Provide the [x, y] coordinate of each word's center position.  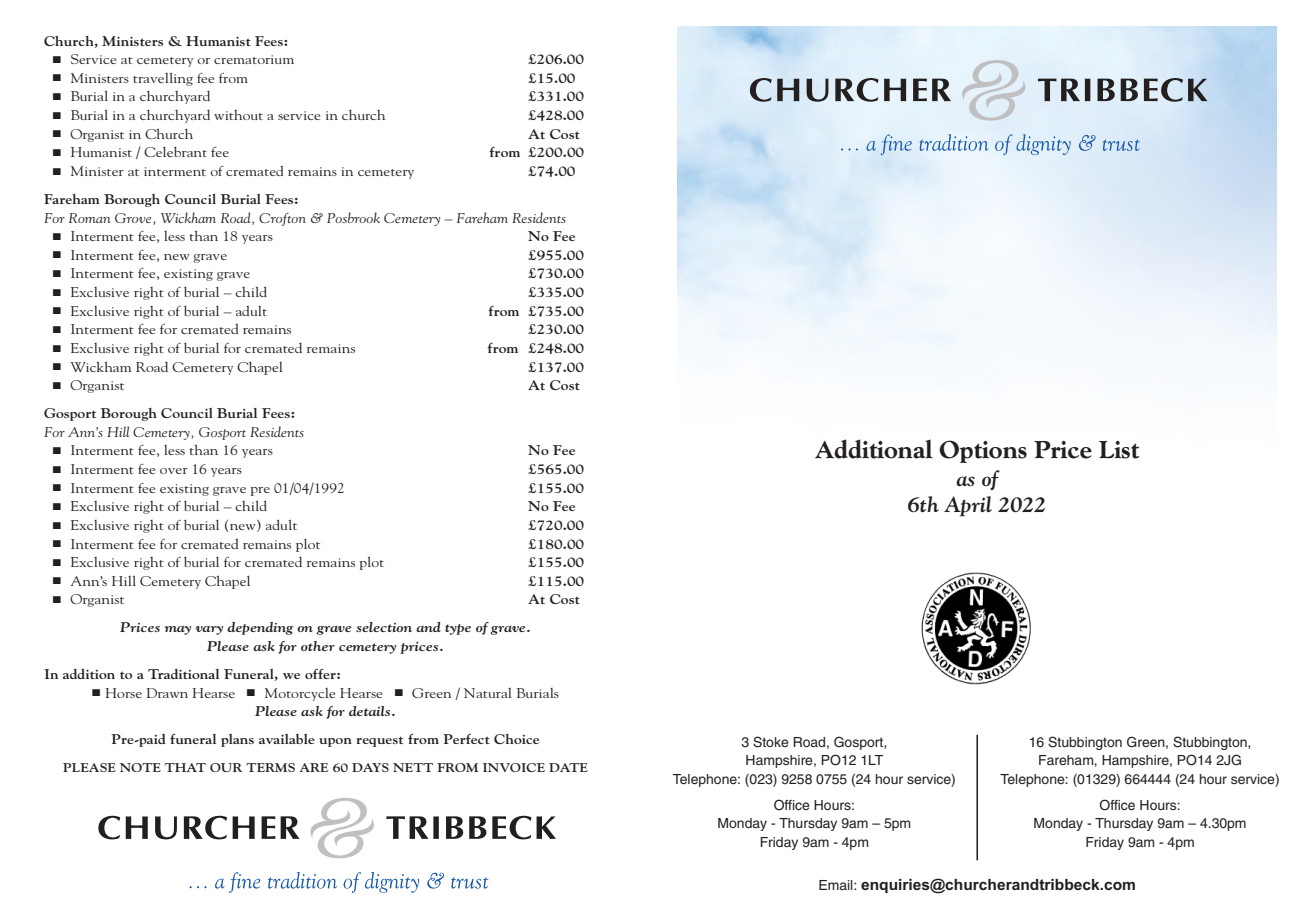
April [968, 506]
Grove [134, 219]
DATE [568, 767]
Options [983, 451]
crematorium [254, 59]
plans [237, 740]
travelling [163, 79]
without [238, 115]
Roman [89, 218]
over [174, 471]
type [458, 629]
